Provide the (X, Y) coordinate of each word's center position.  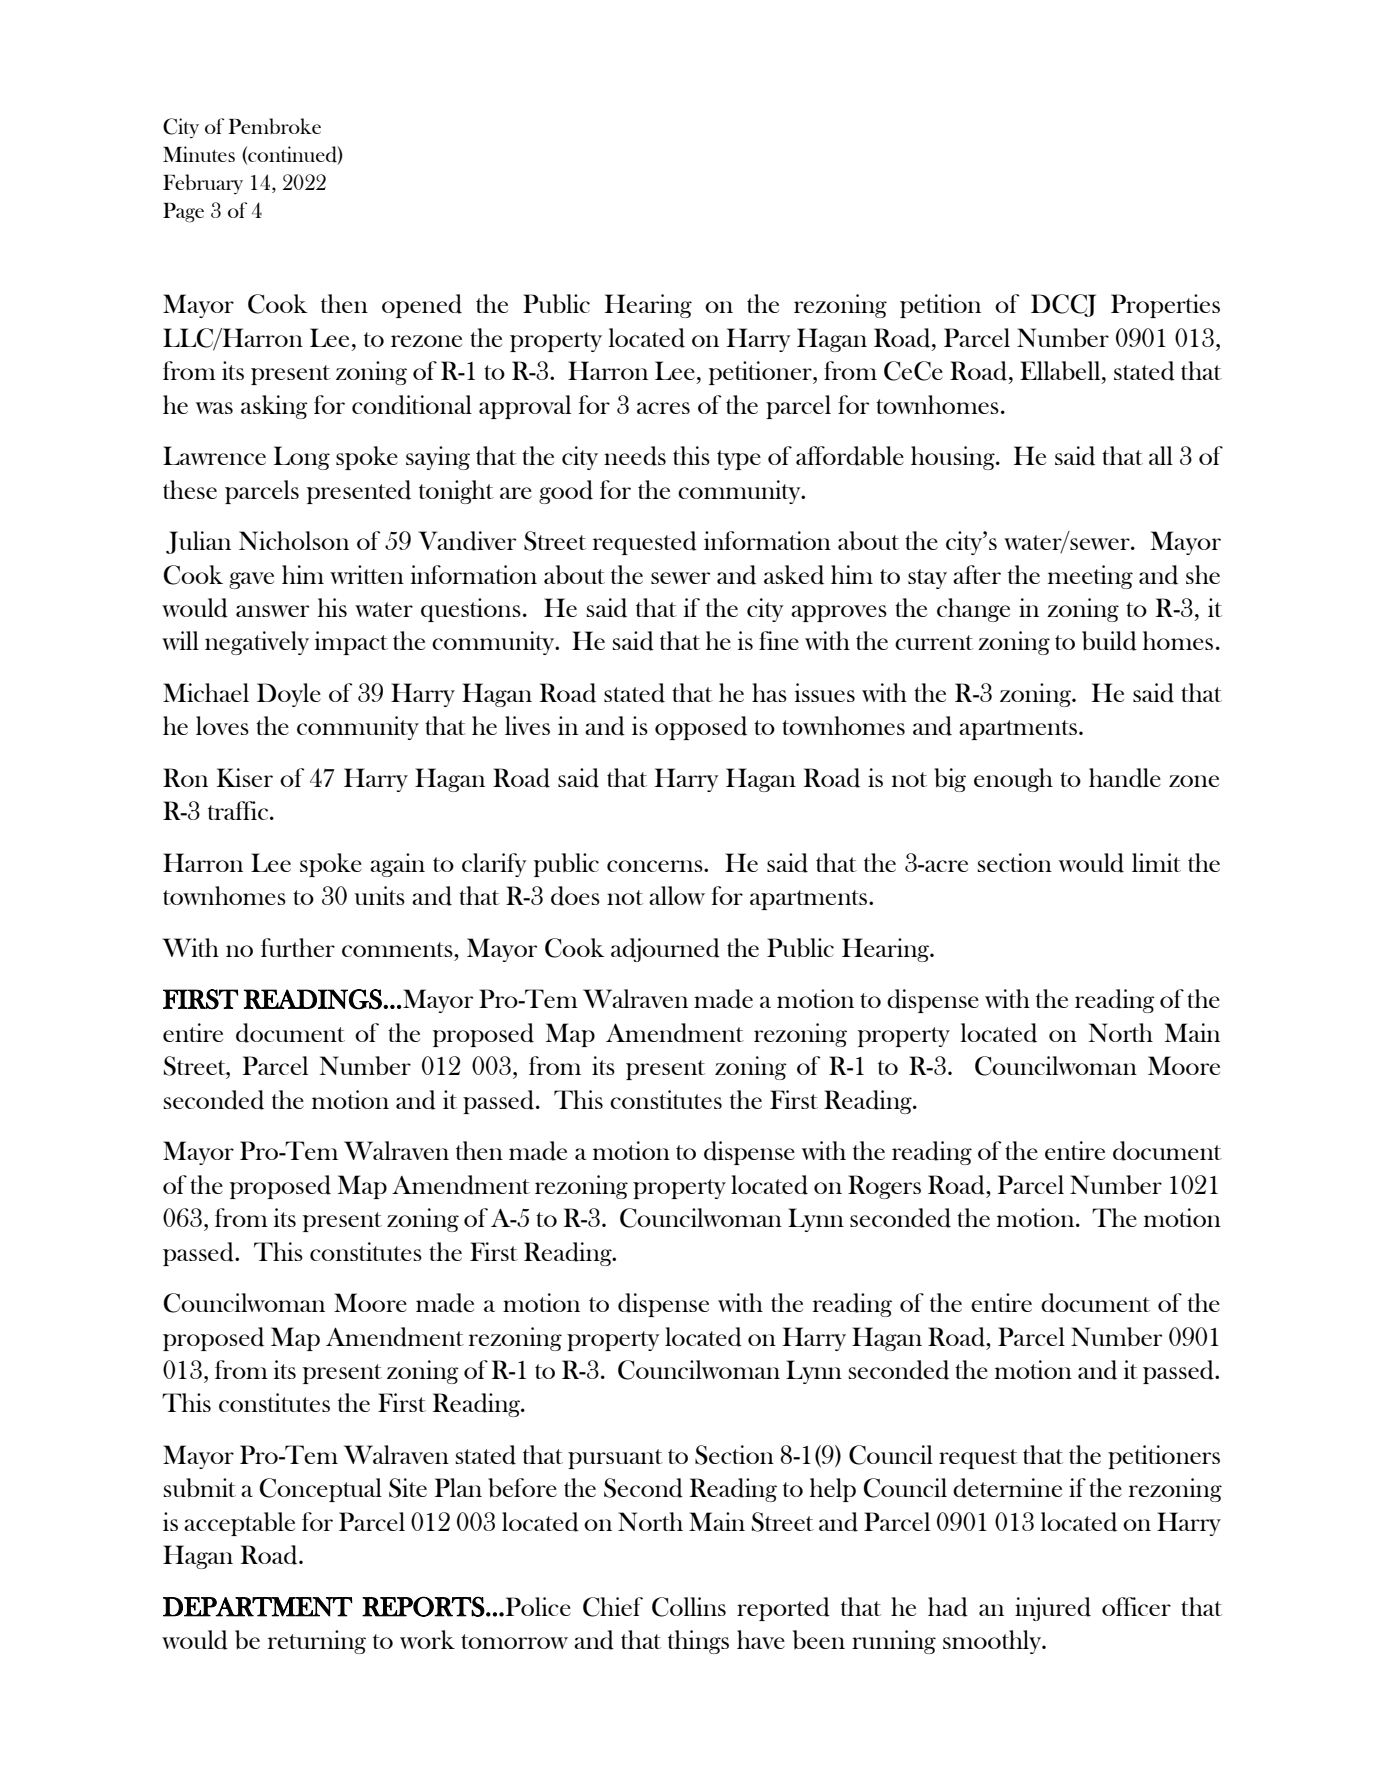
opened (422, 306)
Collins (689, 1607)
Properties (1165, 306)
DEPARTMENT (258, 1607)
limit (1156, 862)
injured (1053, 1609)
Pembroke (274, 126)
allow (677, 895)
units (379, 895)
